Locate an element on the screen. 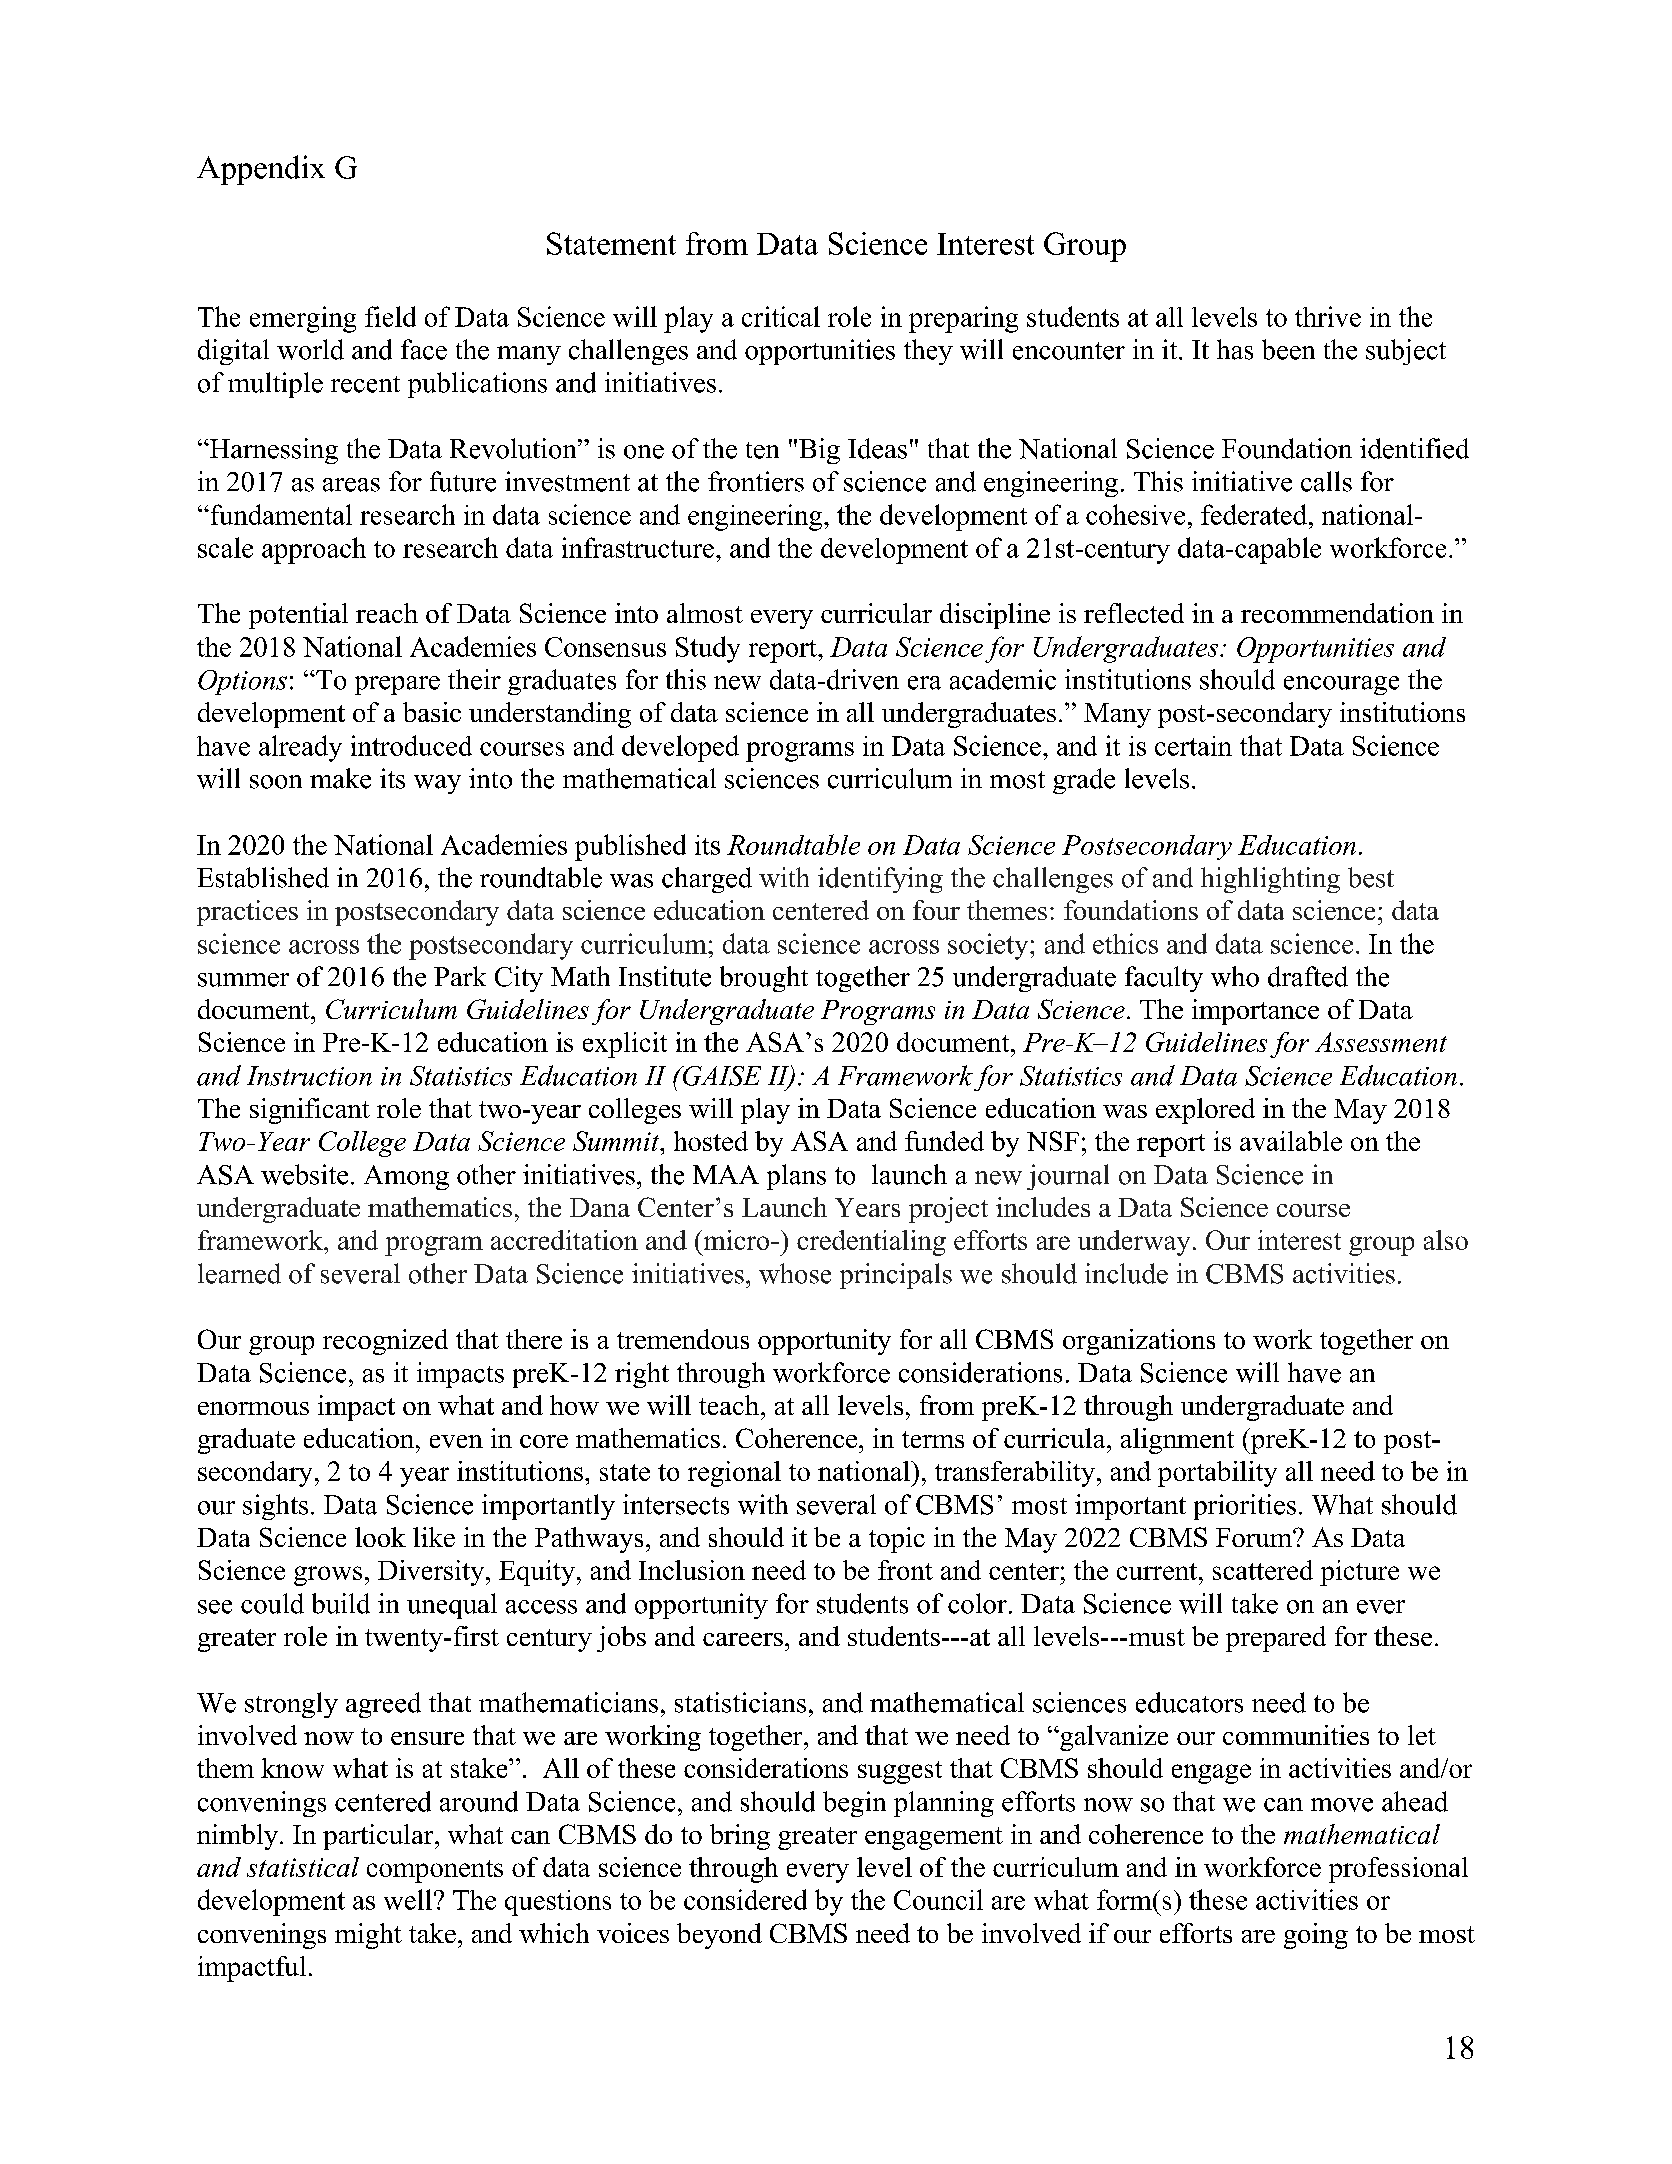  organizations is located at coordinates (1139, 1342).
